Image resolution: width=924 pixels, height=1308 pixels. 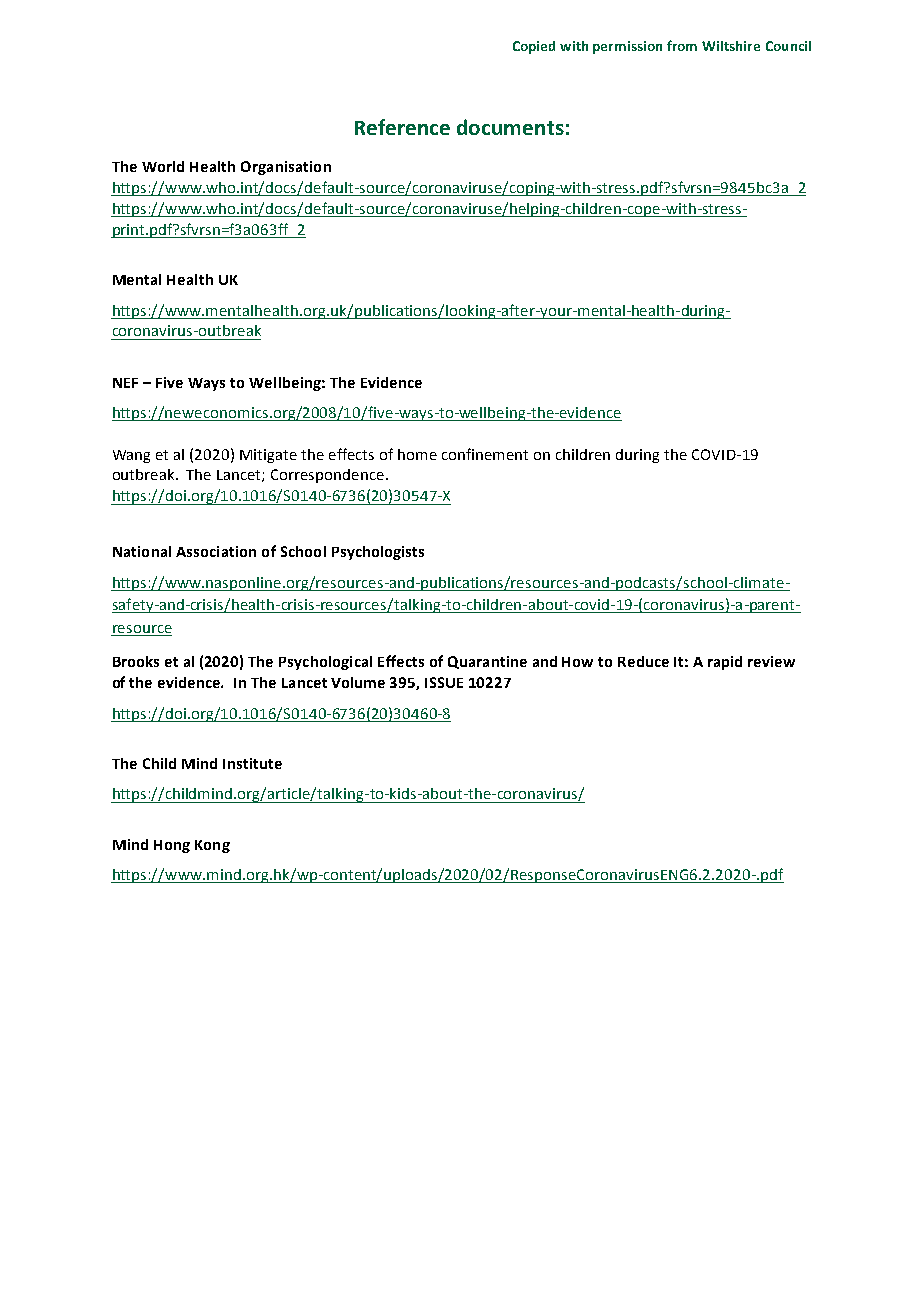 I want to click on rapid, so click(x=725, y=663).
